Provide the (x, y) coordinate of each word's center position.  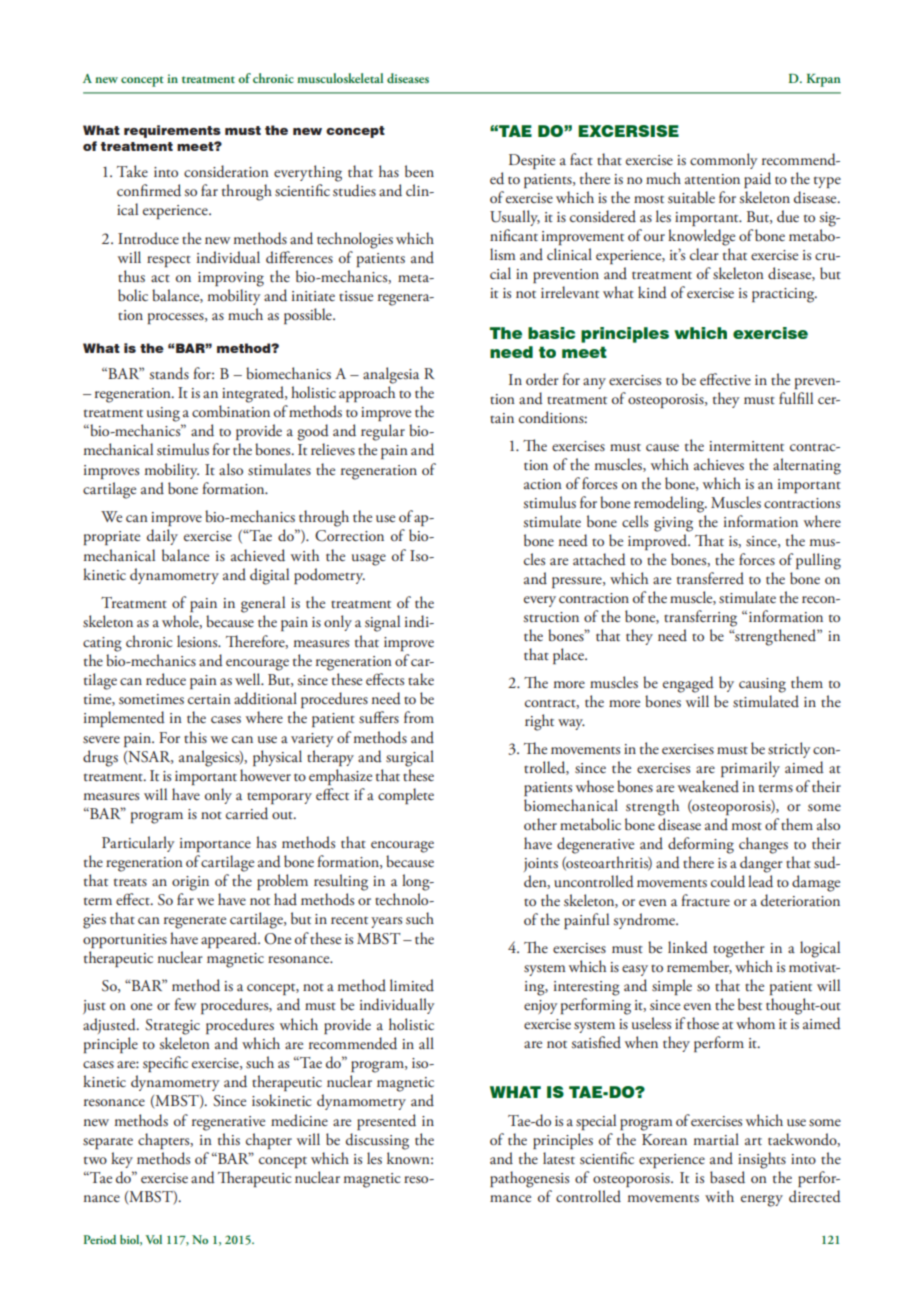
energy (762, 1201)
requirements (172, 131)
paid (757, 180)
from (419, 717)
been (419, 171)
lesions (198, 641)
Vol (153, 1239)
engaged (688, 684)
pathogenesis (529, 1179)
